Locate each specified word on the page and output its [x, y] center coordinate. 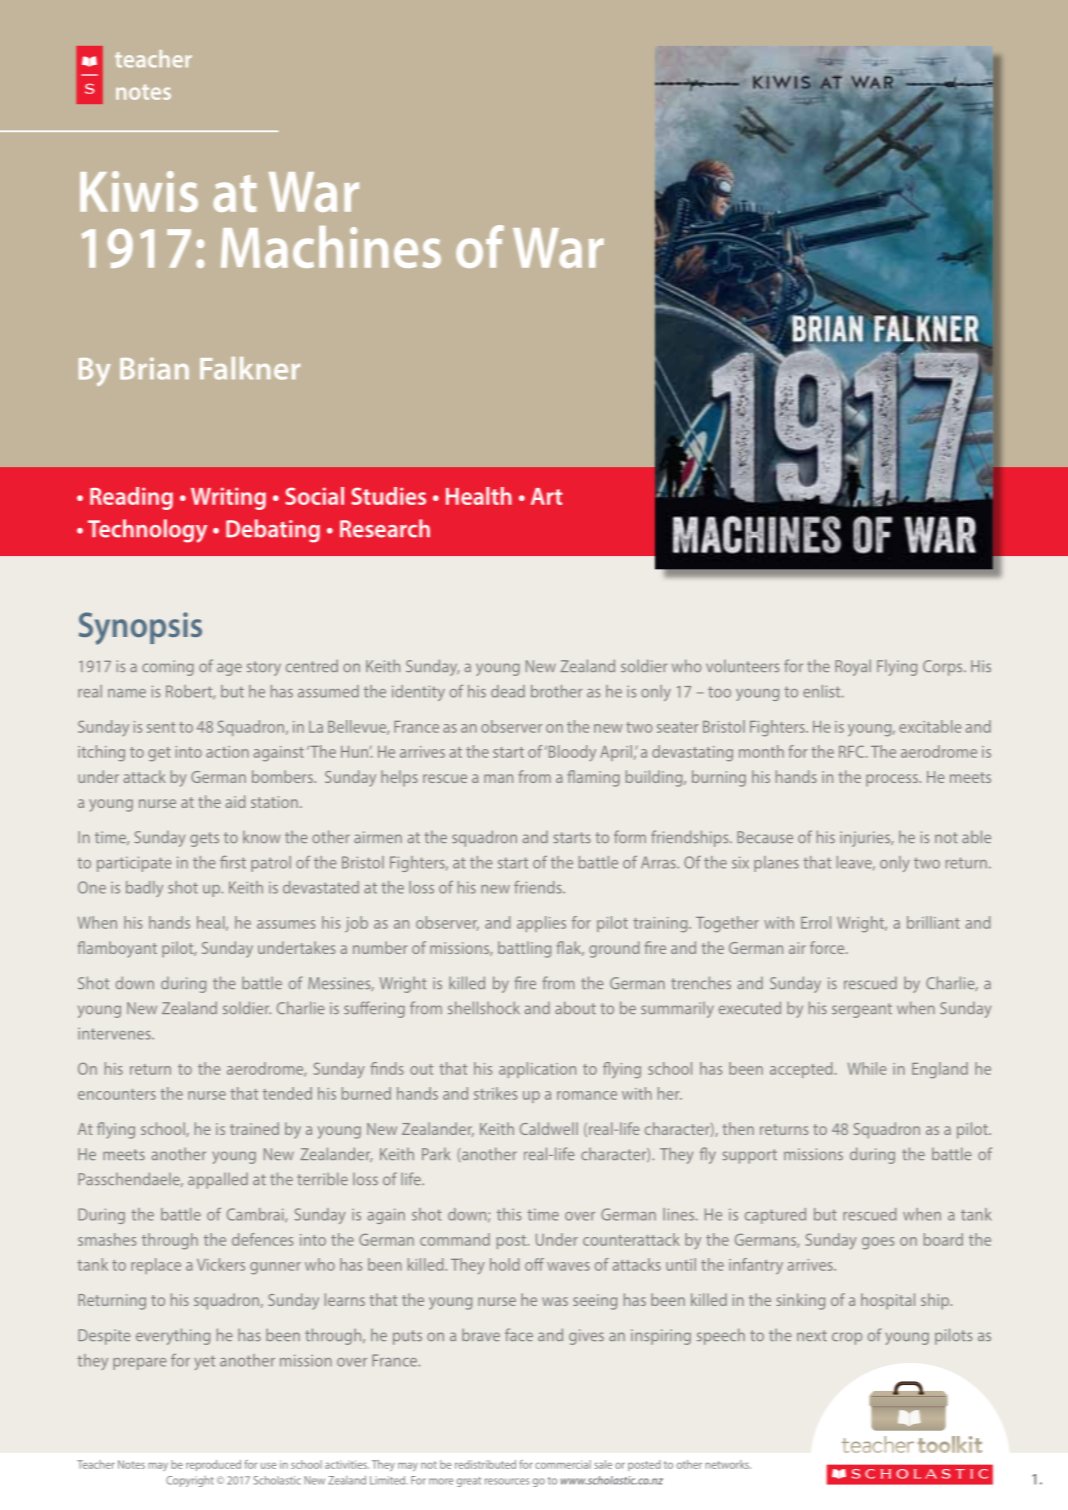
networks [728, 1464]
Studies [388, 496]
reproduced [213, 1465]
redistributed [485, 1464]
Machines [331, 247]
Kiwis [139, 191]
